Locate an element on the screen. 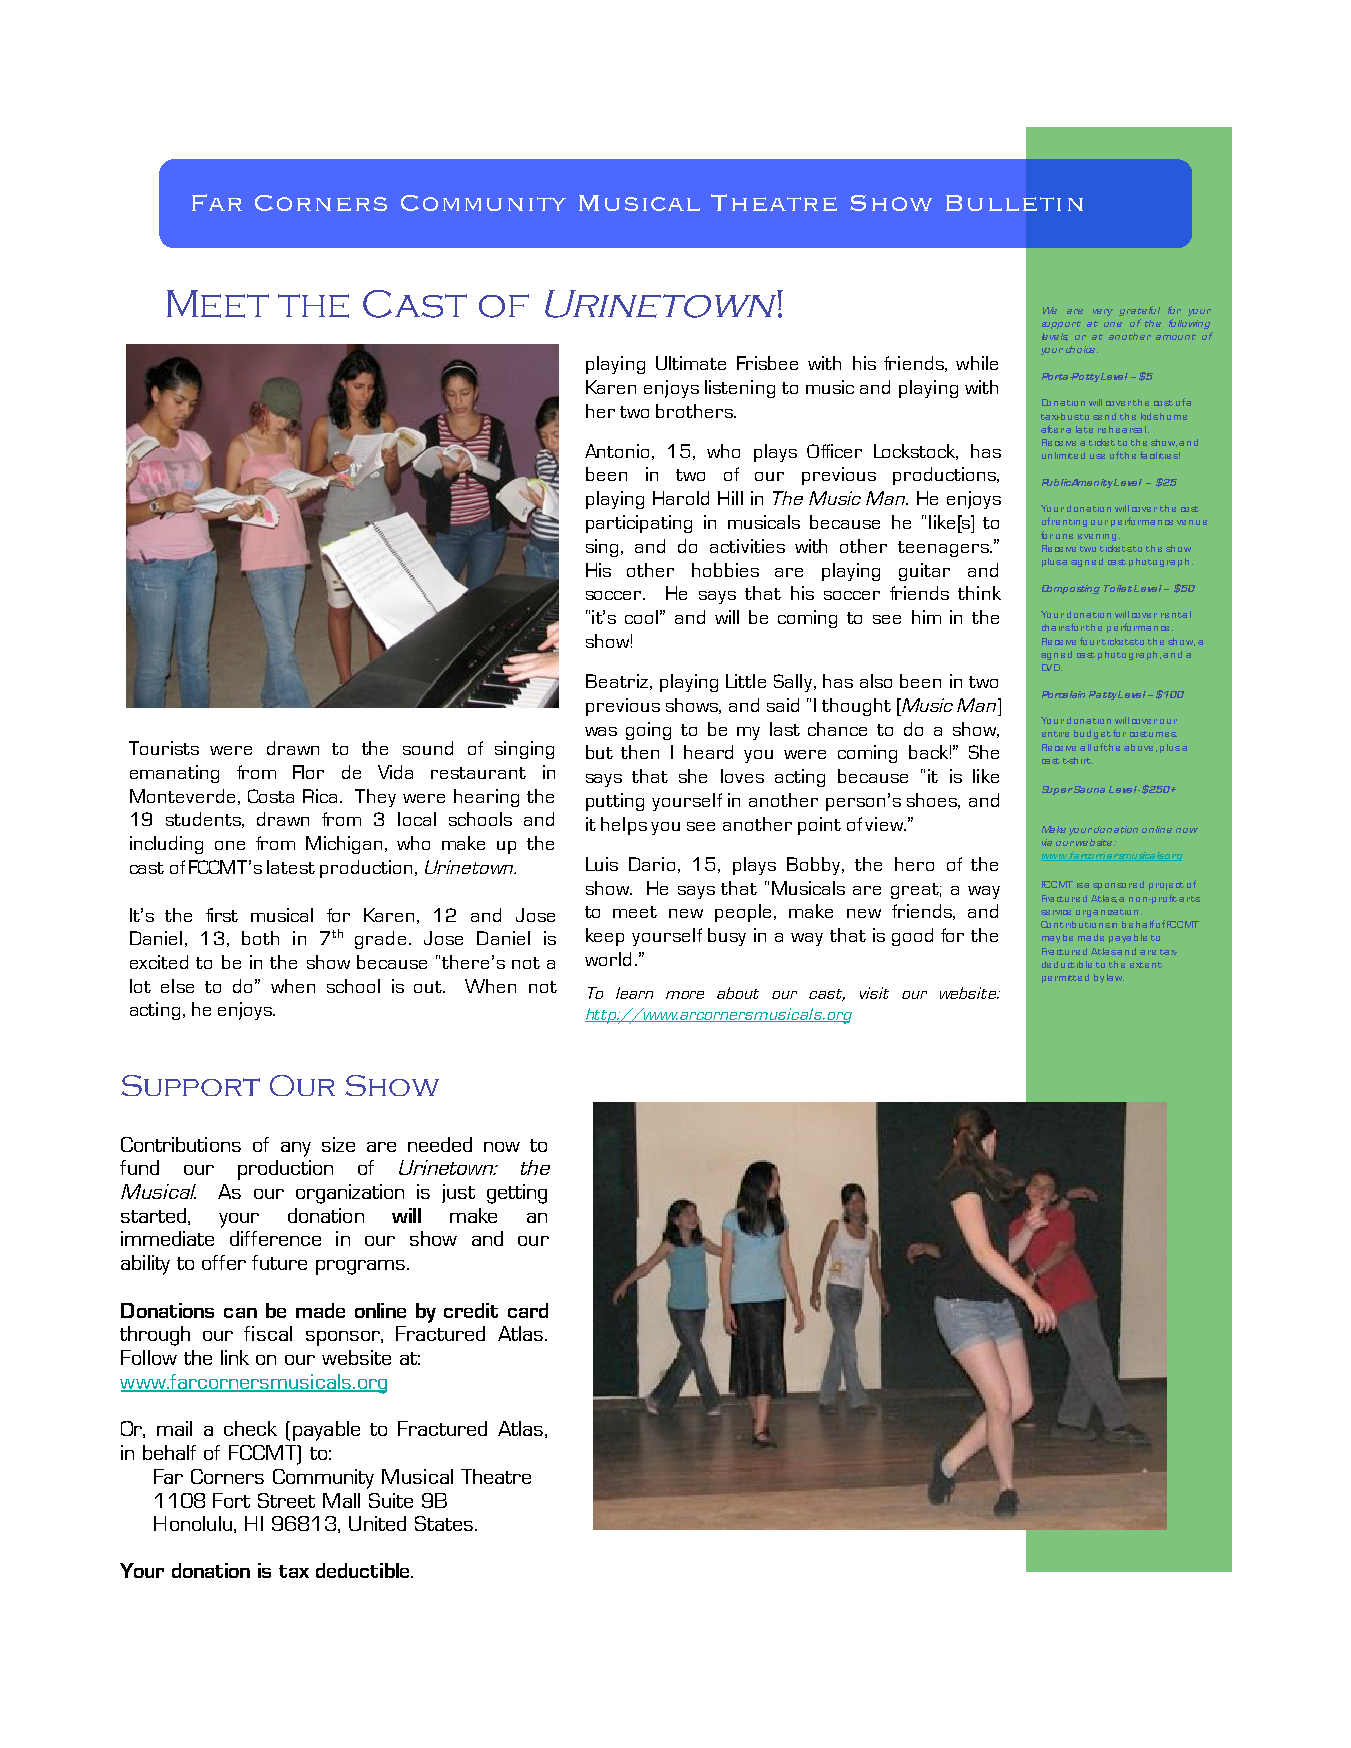 Image resolution: width=1351 pixels, height=1748 pixels. States is located at coordinates (444, 1523).
